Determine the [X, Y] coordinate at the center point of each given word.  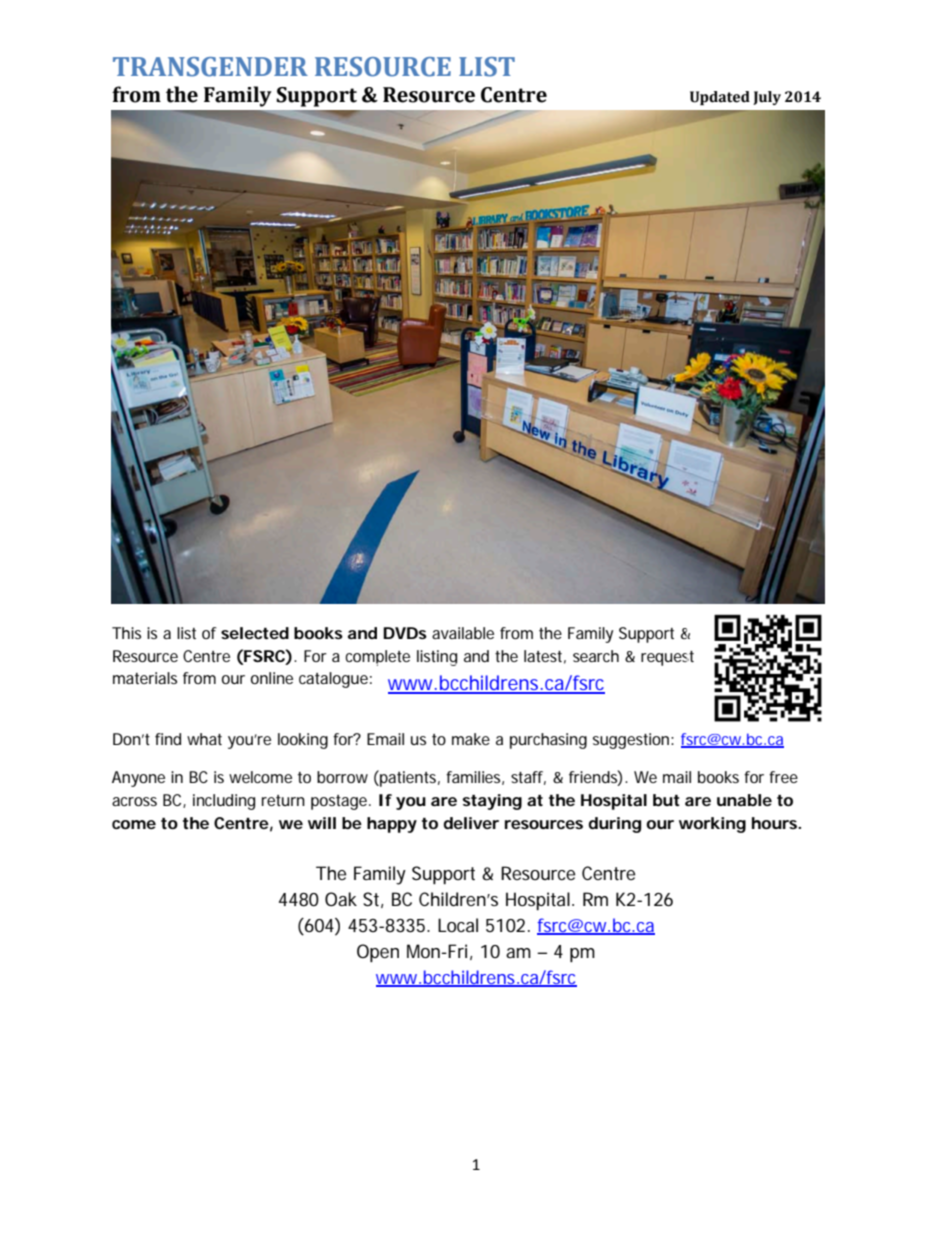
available [463, 633]
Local [458, 925]
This [126, 633]
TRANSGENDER [210, 67]
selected [255, 633]
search [596, 656]
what [204, 739]
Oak [341, 899]
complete [377, 658]
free [783, 777]
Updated [720, 98]
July [767, 98]
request [667, 658]
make [471, 739]
